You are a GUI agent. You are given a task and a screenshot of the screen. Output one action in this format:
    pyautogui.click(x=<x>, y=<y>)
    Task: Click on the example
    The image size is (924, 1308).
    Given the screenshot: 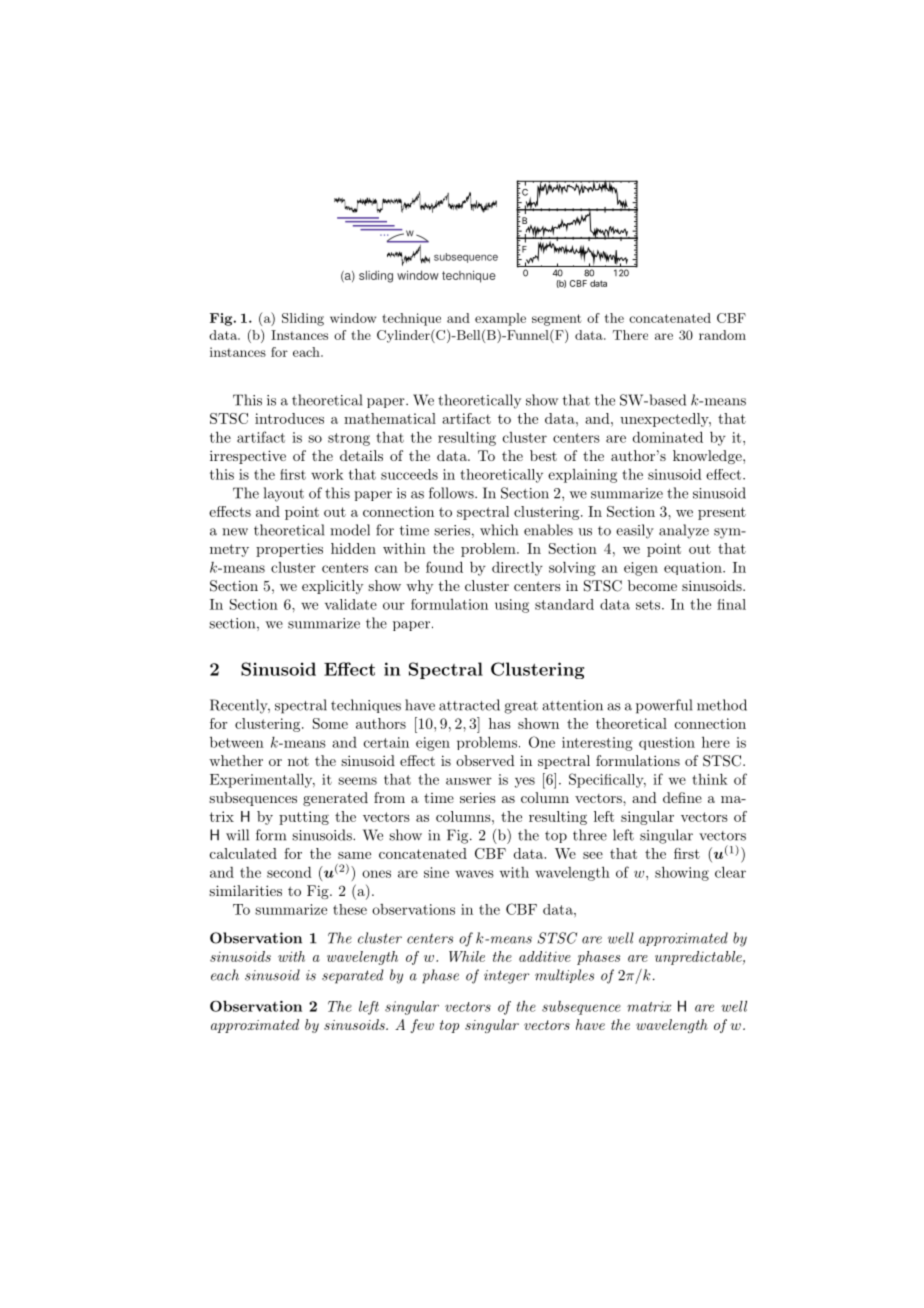 What is the action you would take?
    pyautogui.click(x=500, y=319)
